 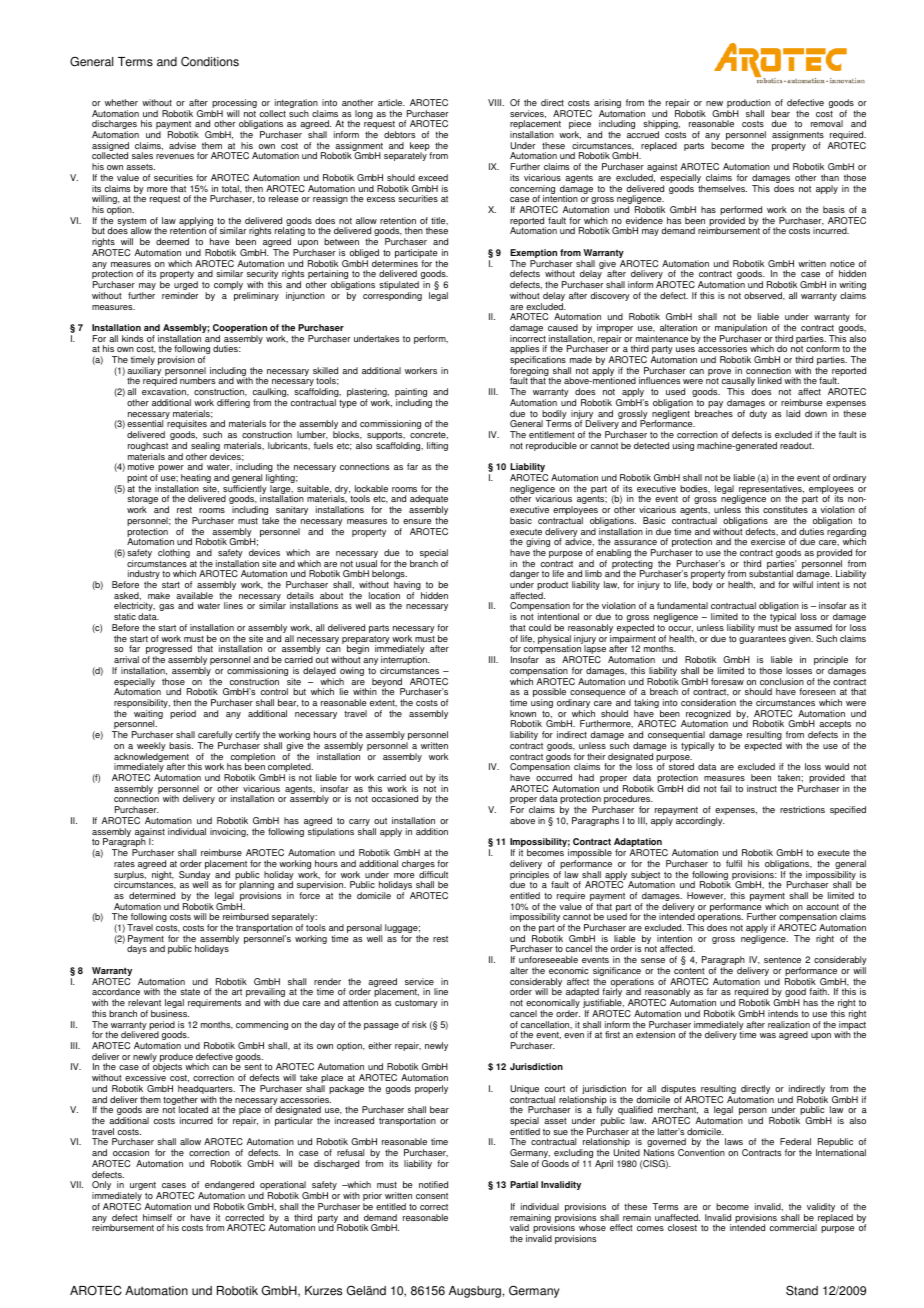 I want to click on commercial, so click(x=793, y=1227).
